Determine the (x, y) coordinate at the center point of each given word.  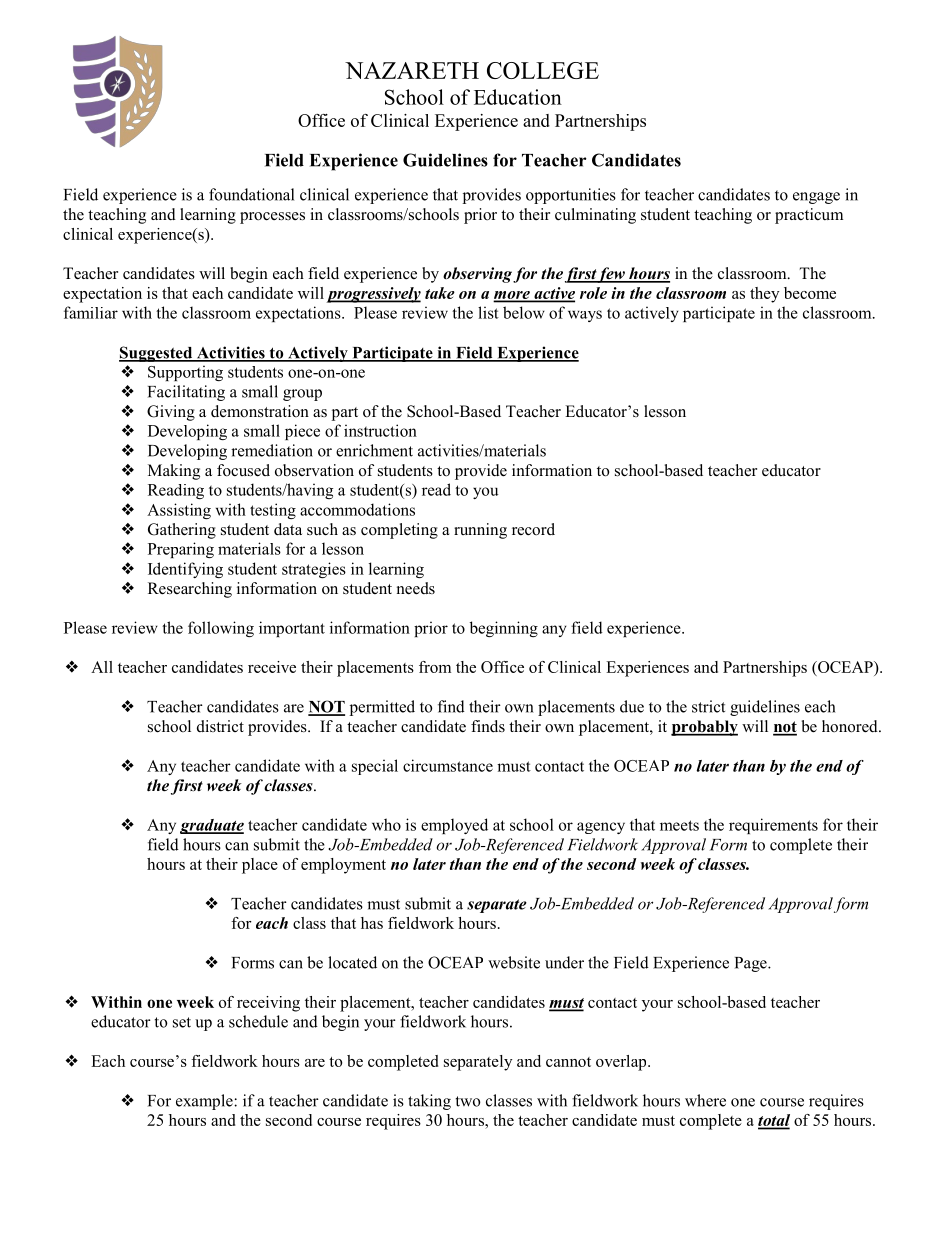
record (533, 529)
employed (454, 826)
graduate (212, 826)
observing (477, 275)
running (480, 531)
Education (518, 97)
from (435, 667)
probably (704, 728)
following (221, 629)
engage (816, 198)
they (764, 295)
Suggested (157, 354)
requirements (773, 826)
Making (174, 472)
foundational (251, 194)
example (205, 1102)
